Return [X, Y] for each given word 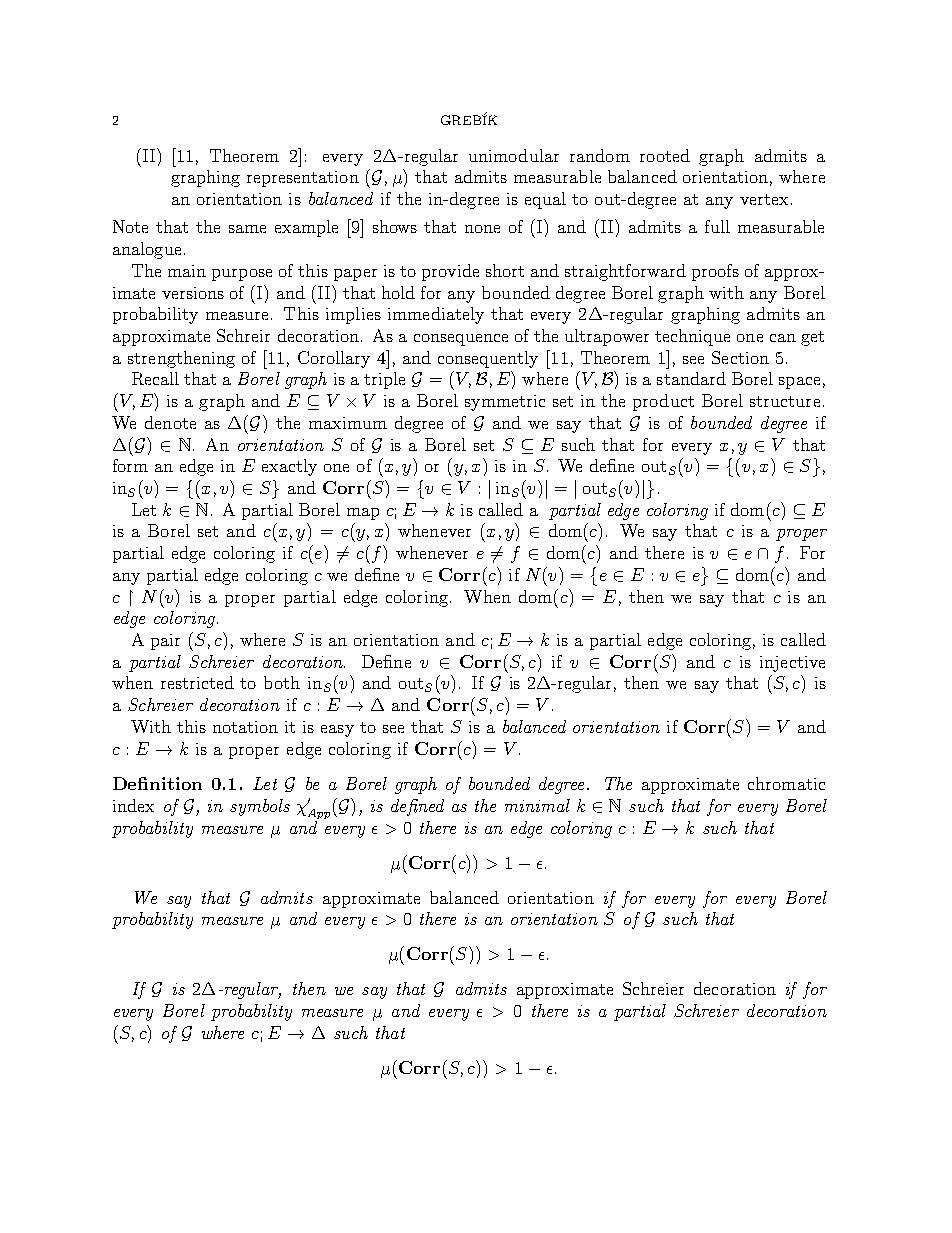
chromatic [786, 783]
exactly [289, 467]
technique [692, 337]
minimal [537, 805]
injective [792, 664]
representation [303, 179]
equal [545, 200]
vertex [764, 199]
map [363, 514]
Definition [157, 783]
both [282, 682]
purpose [242, 275]
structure [785, 401]
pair [165, 642]
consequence [461, 340]
